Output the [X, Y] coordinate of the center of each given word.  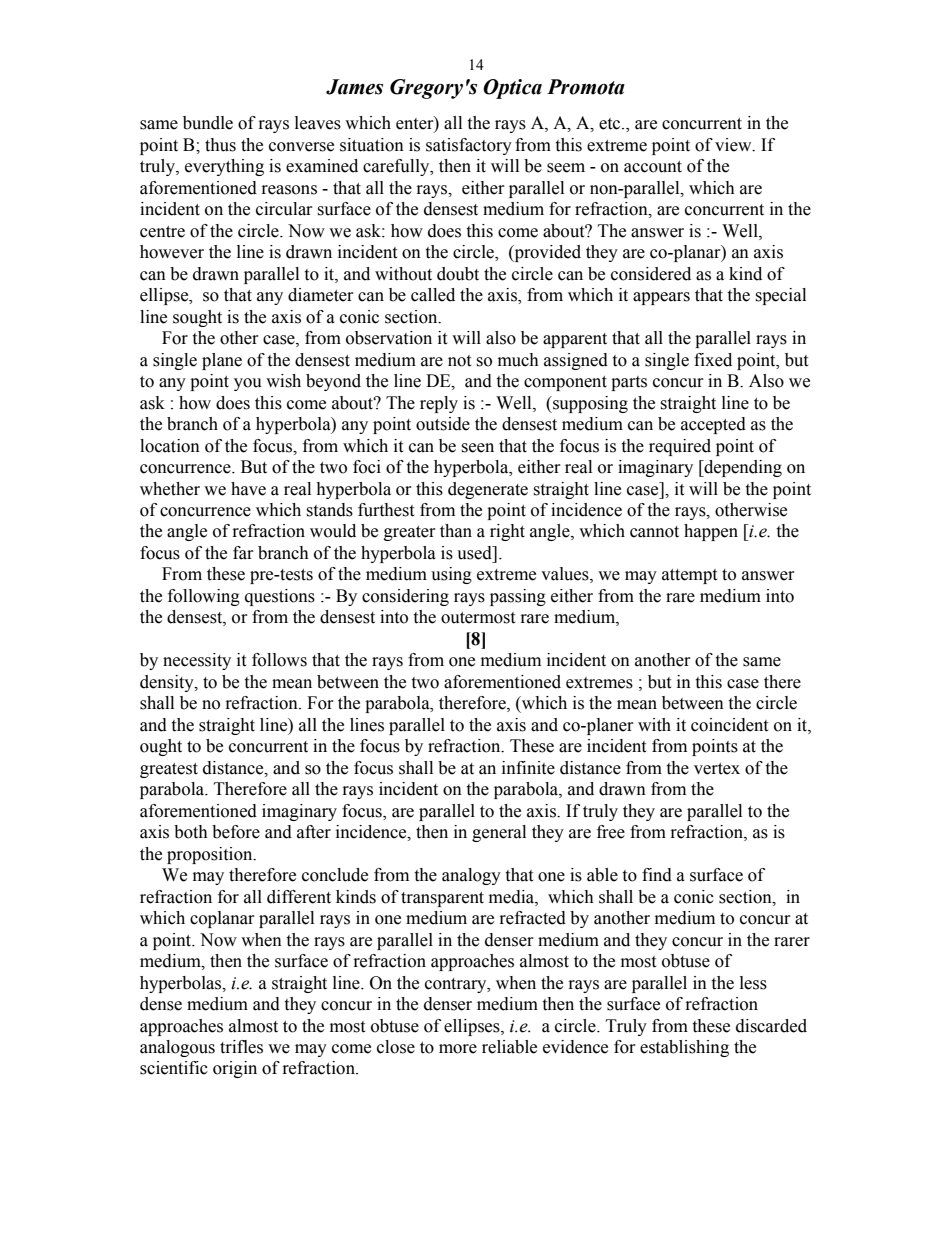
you [248, 384]
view [734, 145]
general [499, 833]
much [518, 360]
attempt [689, 576]
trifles [241, 1047]
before [236, 832]
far [243, 553]
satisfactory [469, 146]
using [451, 575]
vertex [717, 769]
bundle [208, 123]
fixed [713, 360]
